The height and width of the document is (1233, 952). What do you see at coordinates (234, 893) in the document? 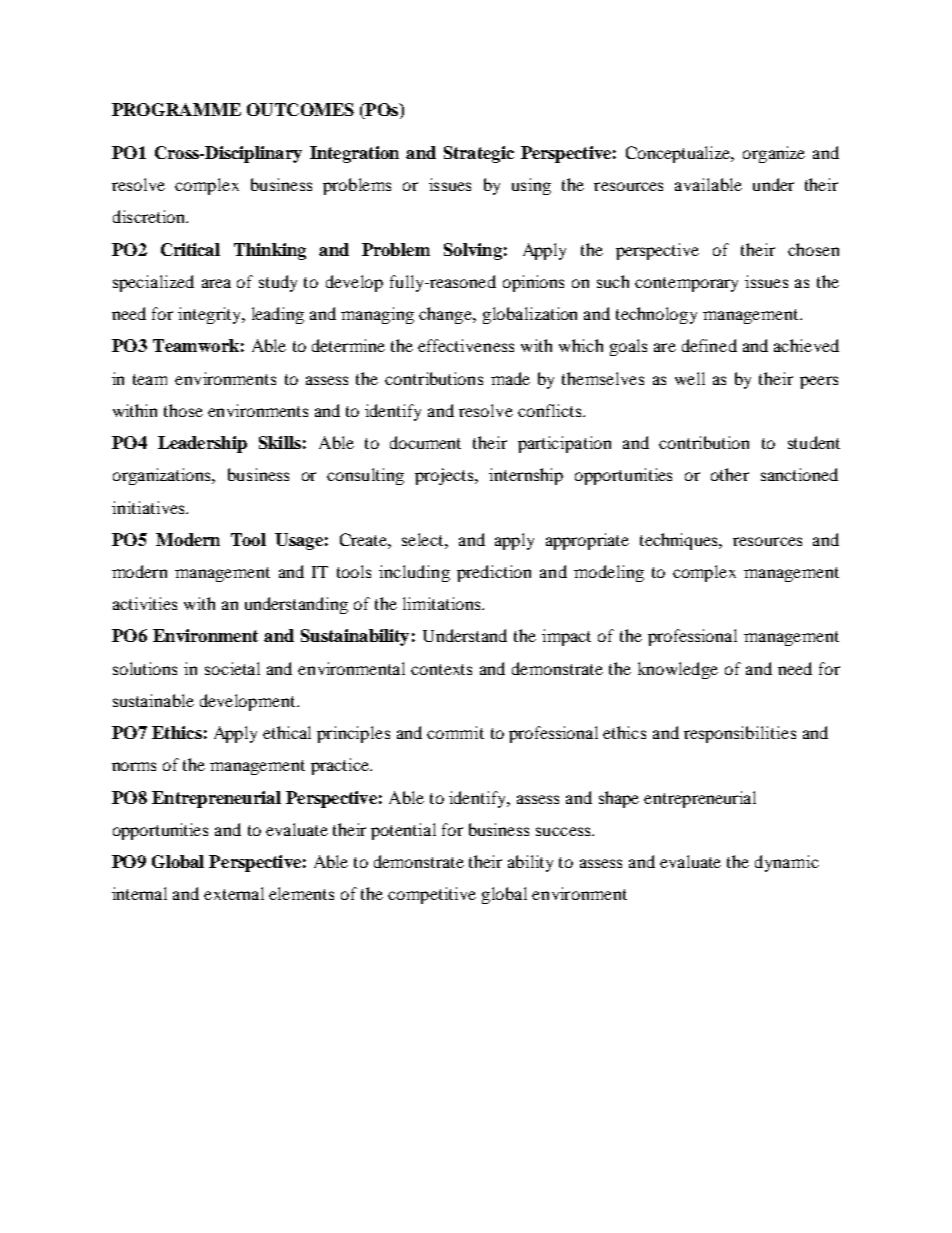
I see `external` at bounding box center [234, 893].
